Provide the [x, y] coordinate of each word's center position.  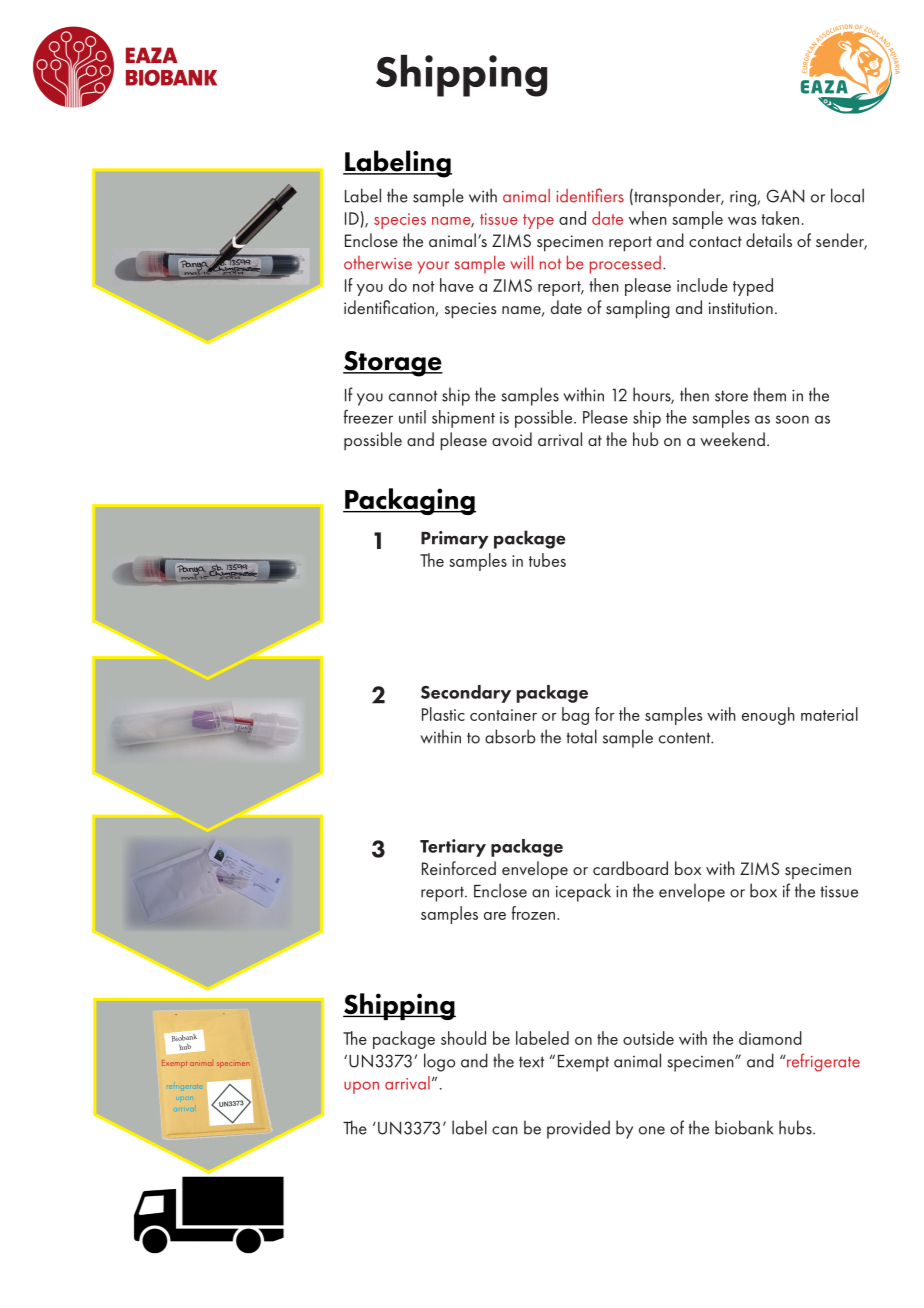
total [582, 736]
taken [780, 218]
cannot [413, 396]
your [433, 267]
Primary [455, 540]
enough [768, 716]
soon [792, 419]
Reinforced [459, 868]
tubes [547, 560]
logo [439, 1062]
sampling [638, 309]
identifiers [590, 195]
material [829, 714]
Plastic [443, 714]
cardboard [630, 868]
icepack [583, 892]
